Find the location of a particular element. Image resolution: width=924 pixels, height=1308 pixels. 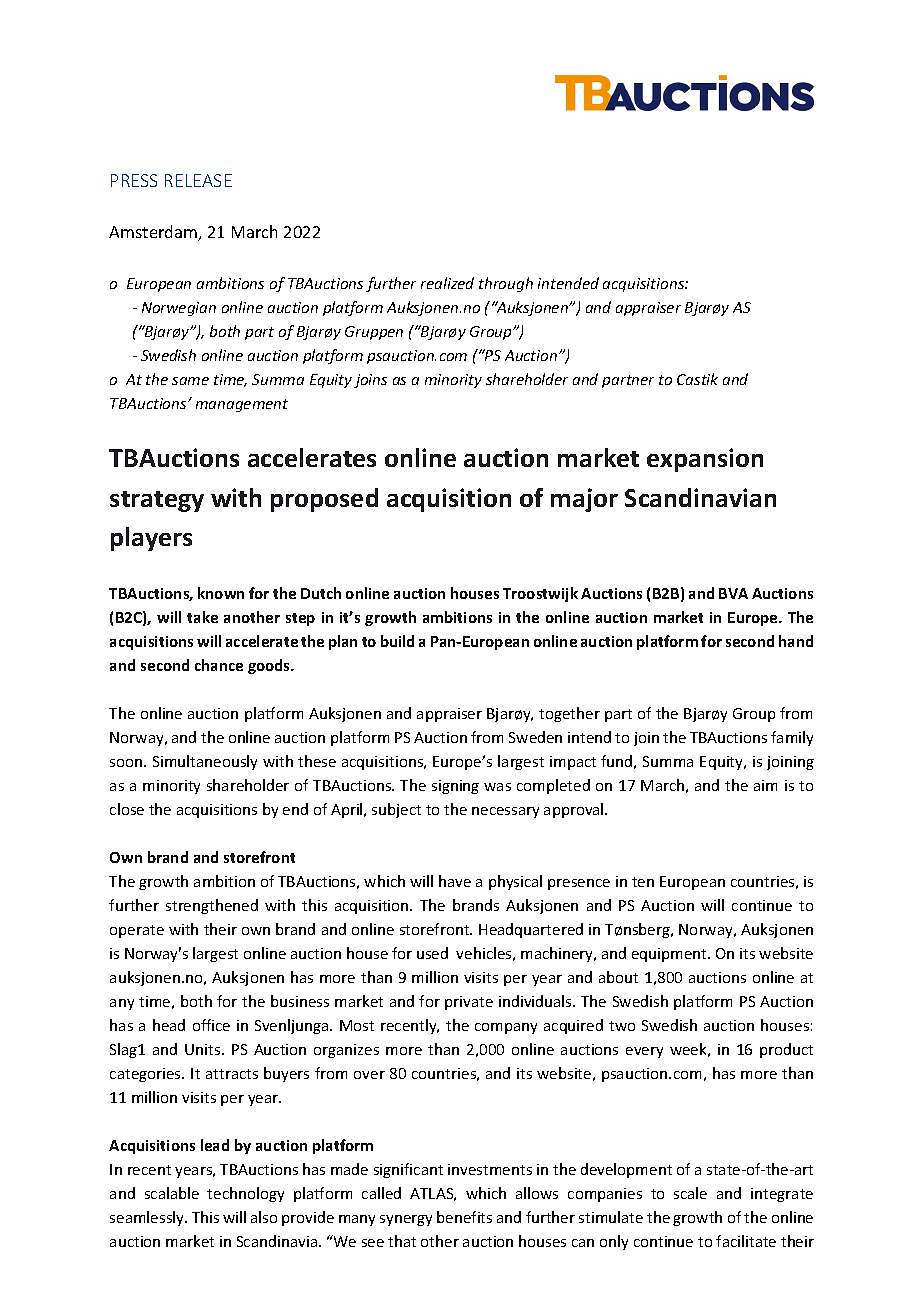

benefits is located at coordinates (464, 1217).
